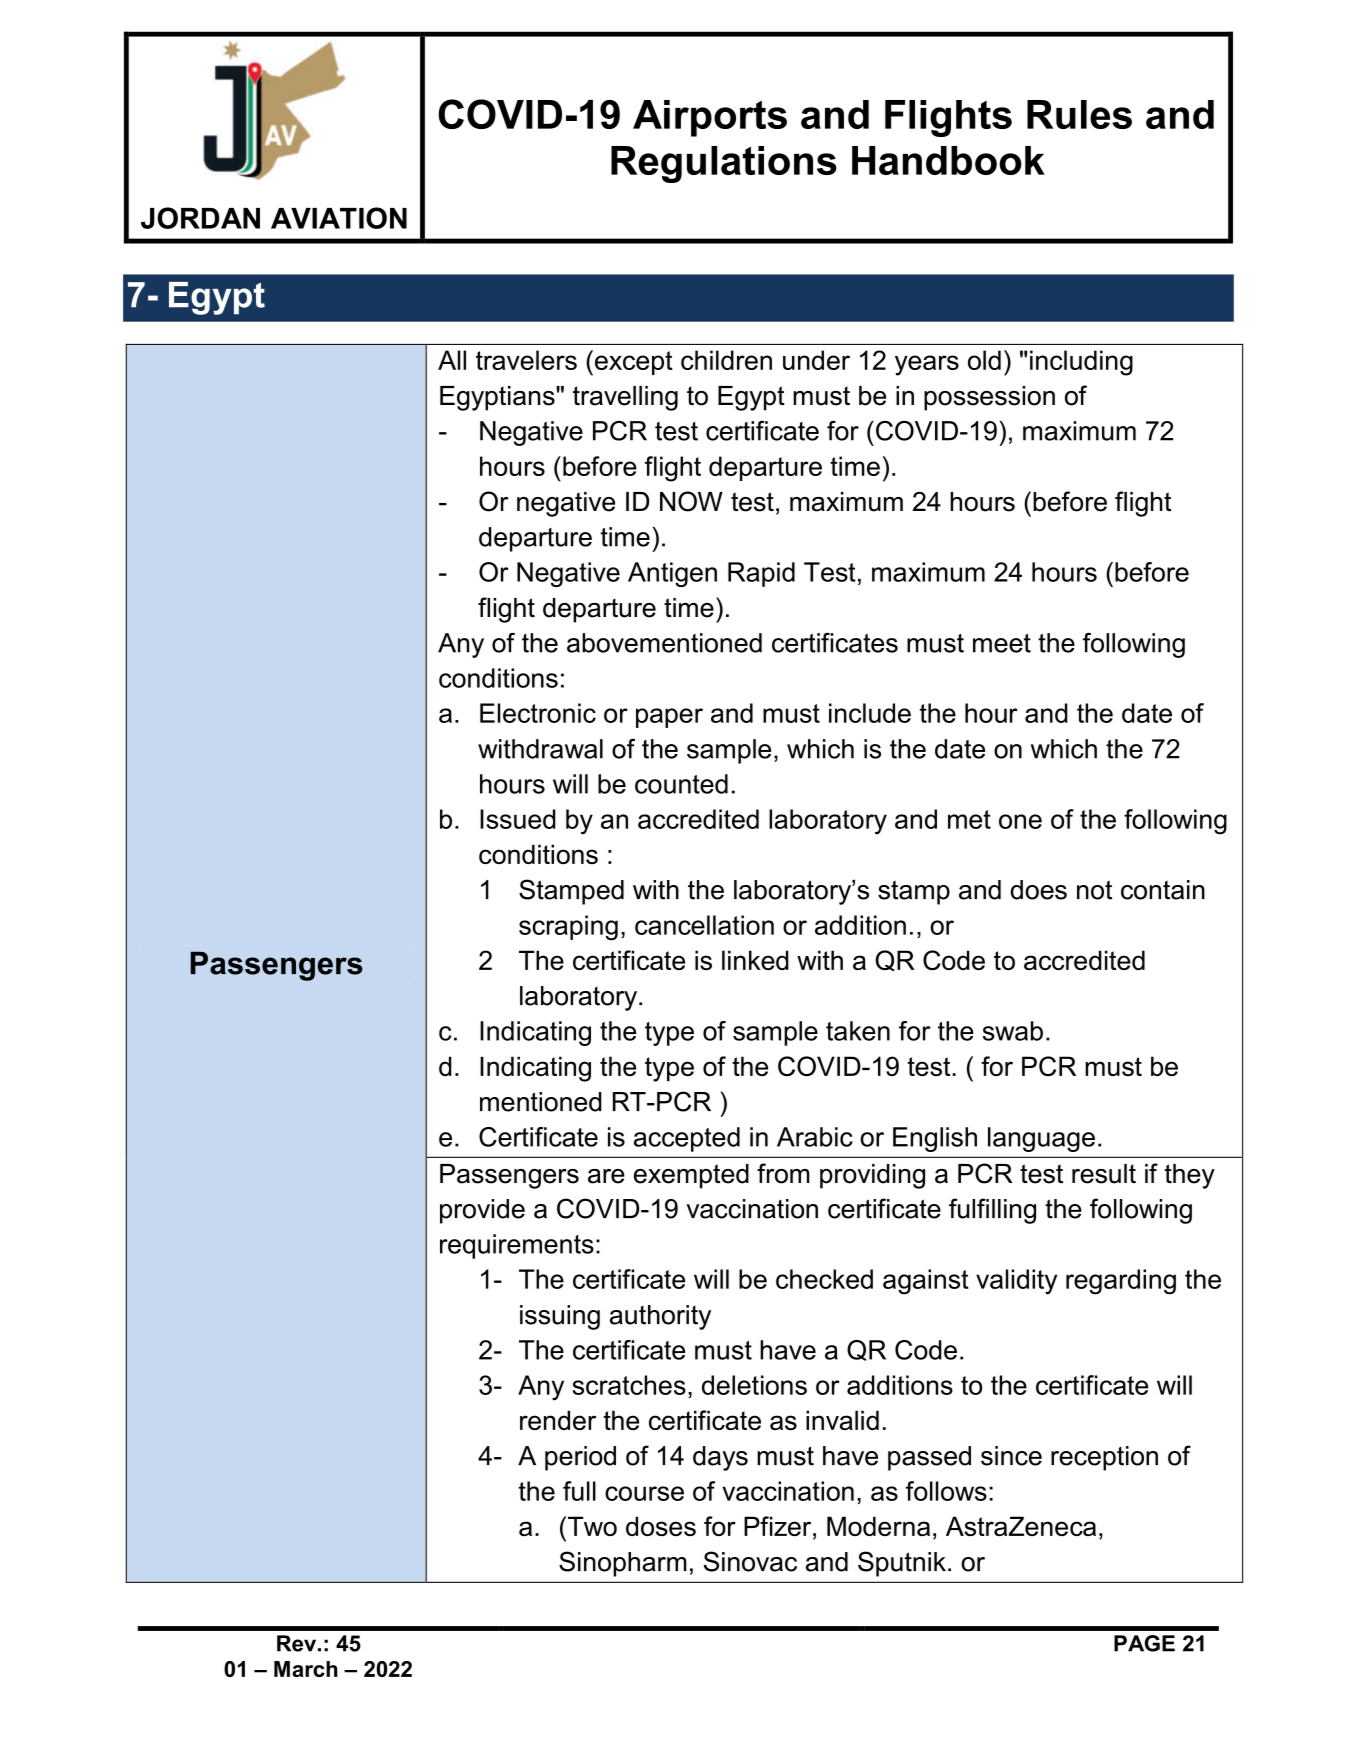  I want to click on accepted, so click(687, 1139).
